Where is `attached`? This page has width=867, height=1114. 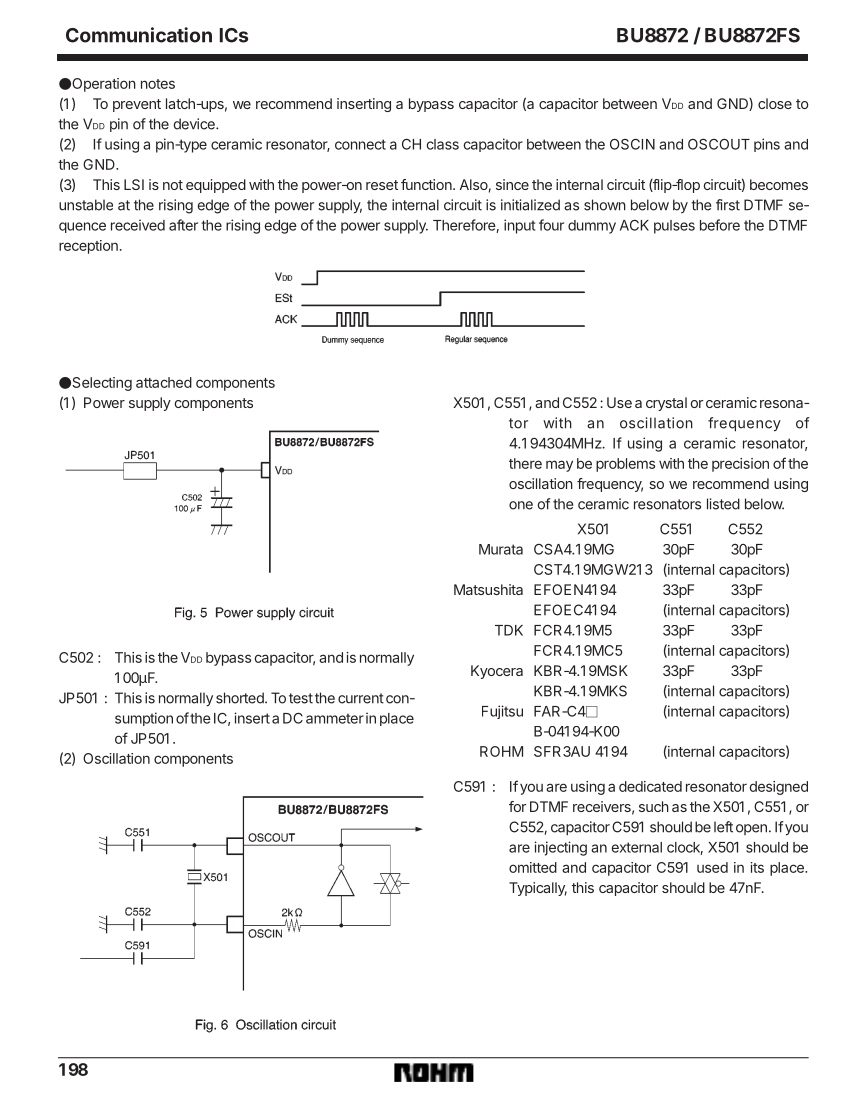 attached is located at coordinates (164, 382).
